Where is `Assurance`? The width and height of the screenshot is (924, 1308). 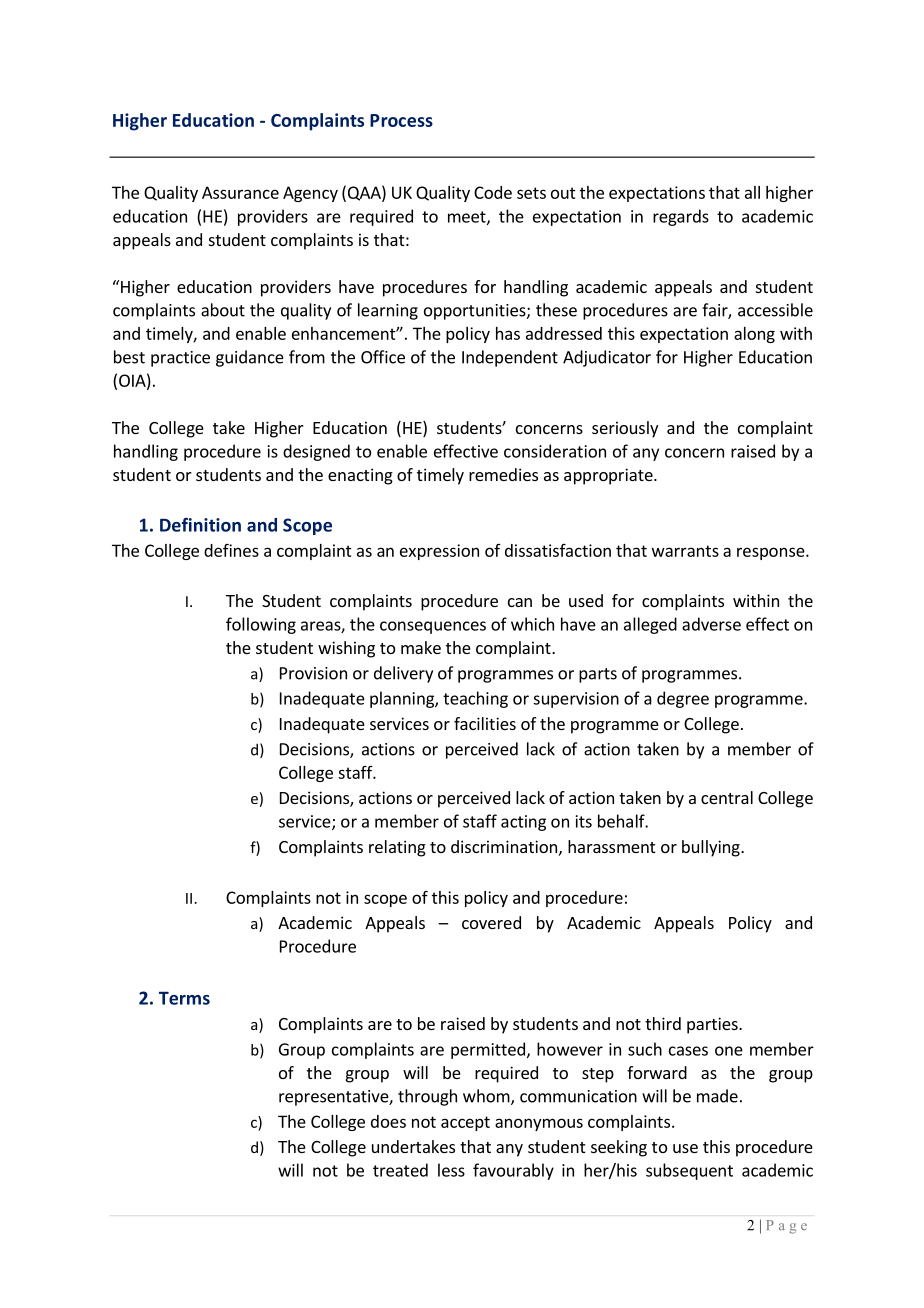
Assurance is located at coordinates (240, 192).
